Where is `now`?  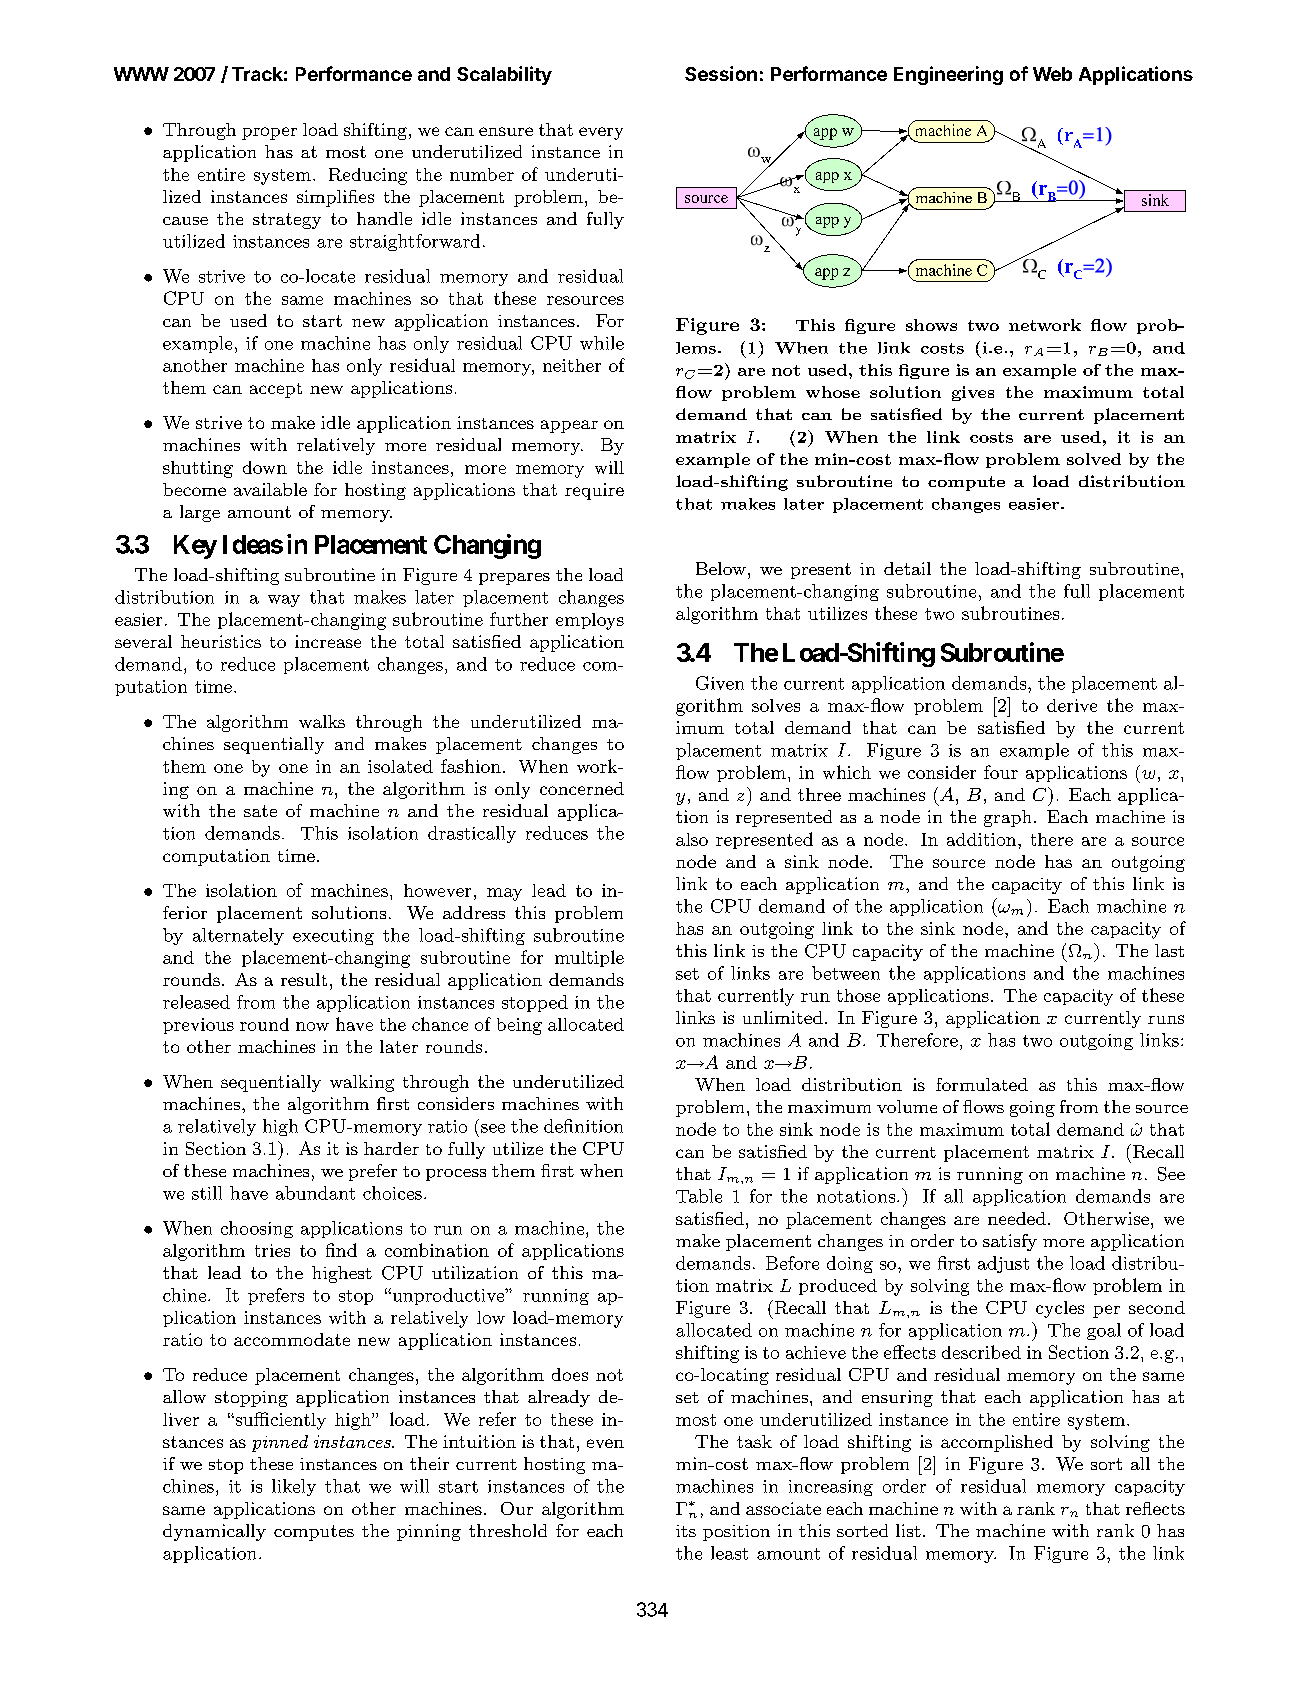 now is located at coordinates (312, 1026).
